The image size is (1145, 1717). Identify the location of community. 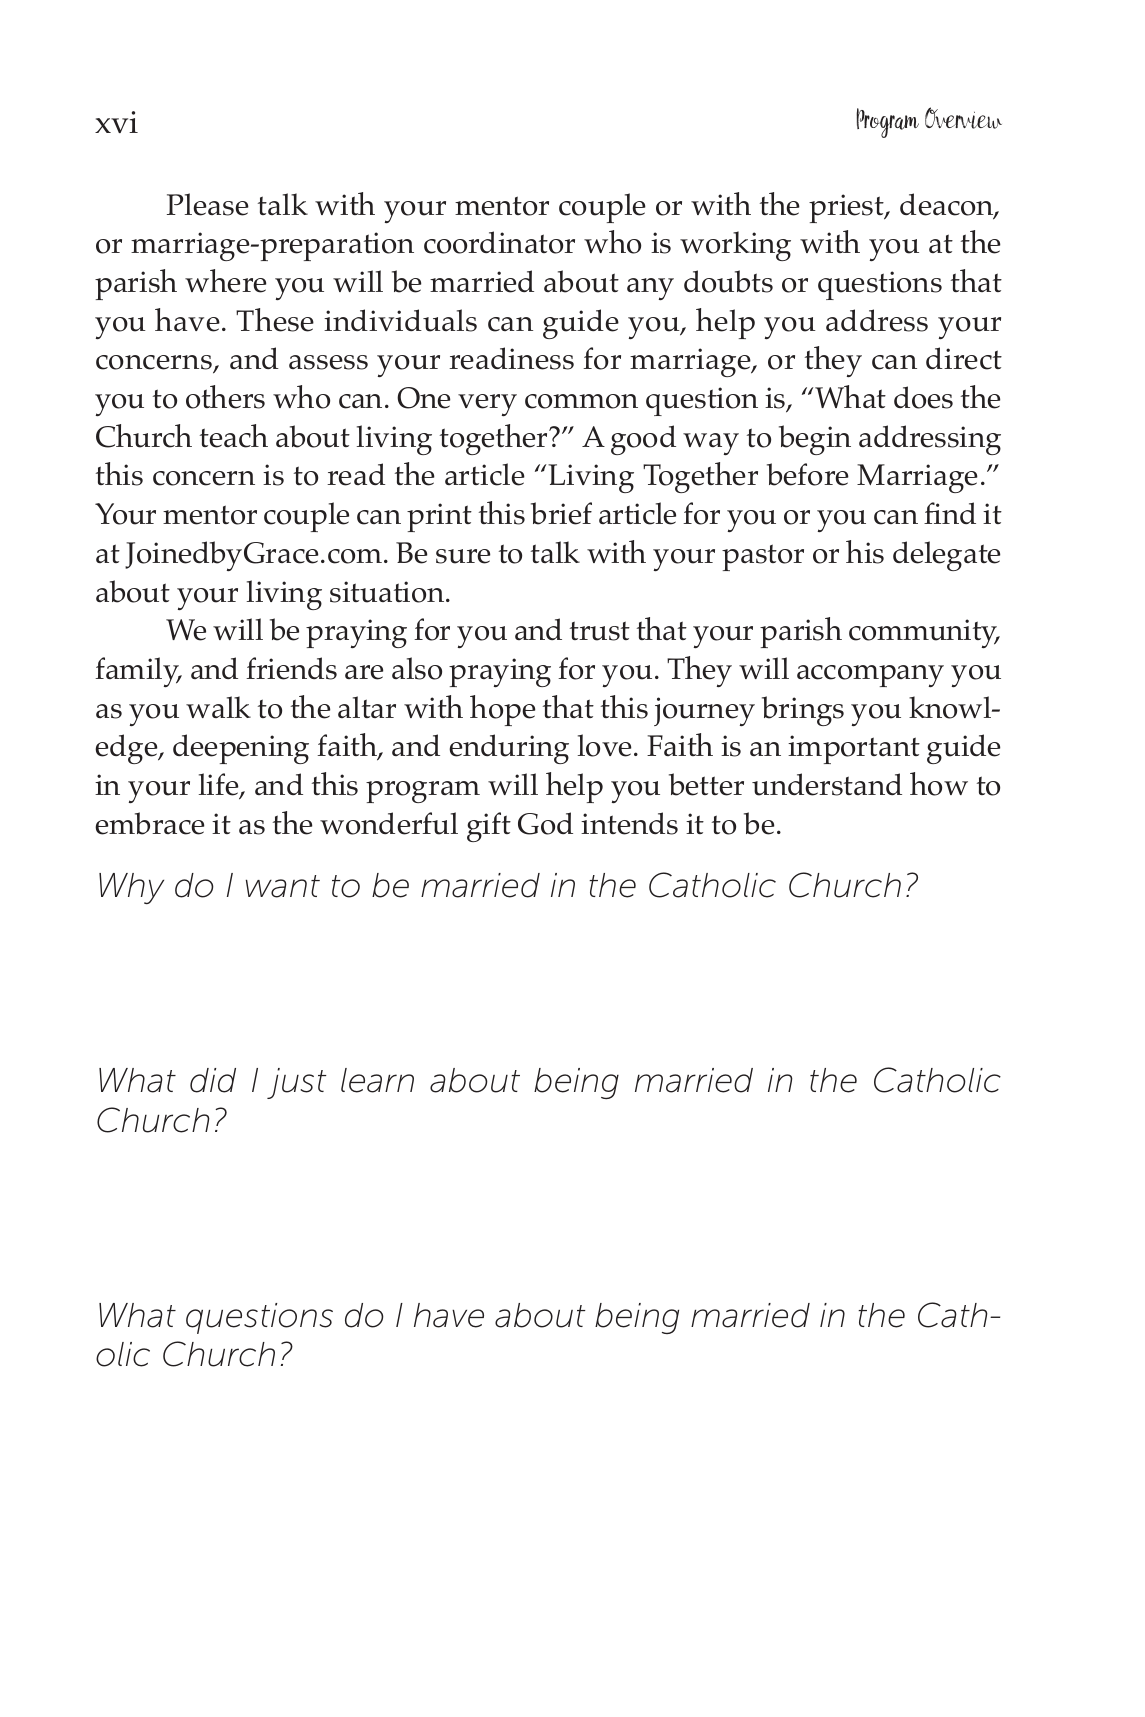
(924, 633).
